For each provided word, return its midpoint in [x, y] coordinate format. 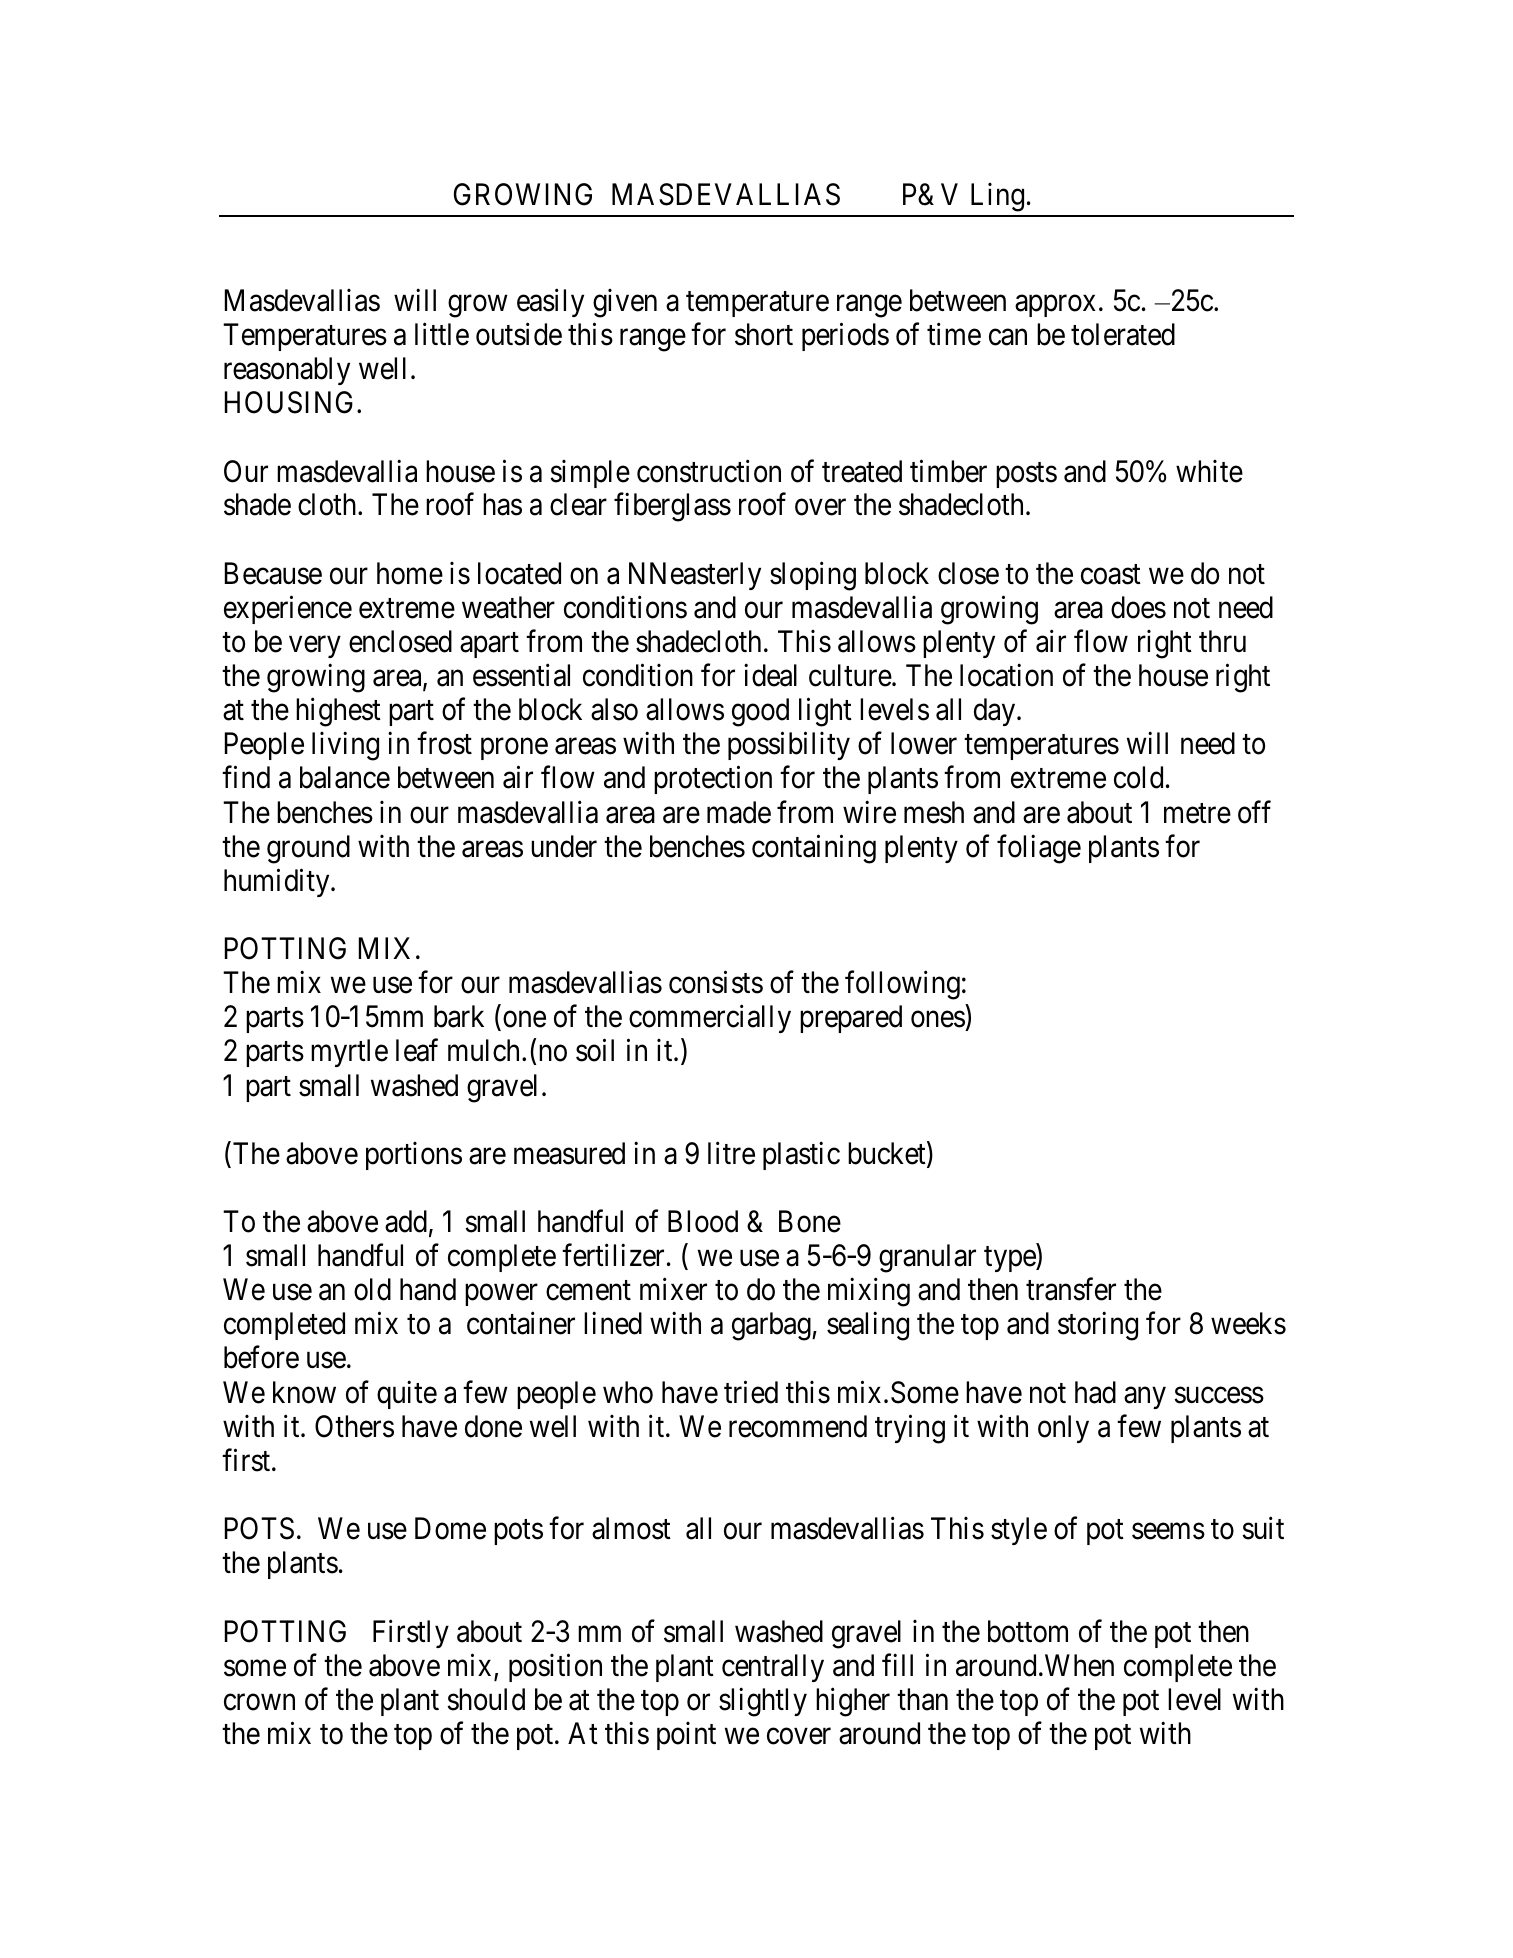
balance [345, 777]
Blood [703, 1221]
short [764, 334]
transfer [1071, 1289]
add [406, 1221]
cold [1138, 777]
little [442, 334]
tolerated [1123, 334]
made [739, 812]
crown [259, 1702]
